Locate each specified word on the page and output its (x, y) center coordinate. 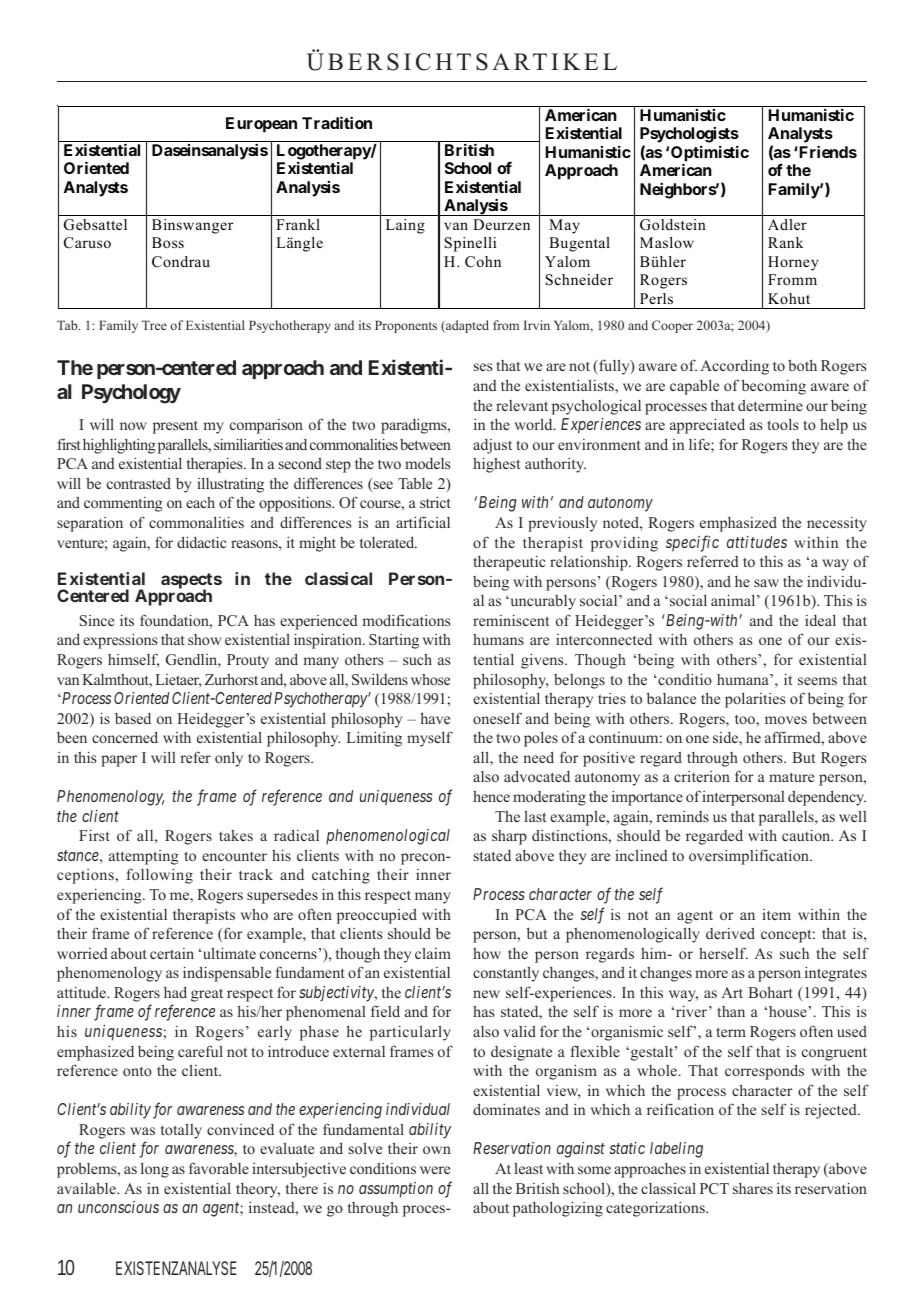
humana (744, 679)
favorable (219, 1168)
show (204, 639)
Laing (405, 226)
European (261, 125)
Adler (787, 224)
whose (430, 679)
